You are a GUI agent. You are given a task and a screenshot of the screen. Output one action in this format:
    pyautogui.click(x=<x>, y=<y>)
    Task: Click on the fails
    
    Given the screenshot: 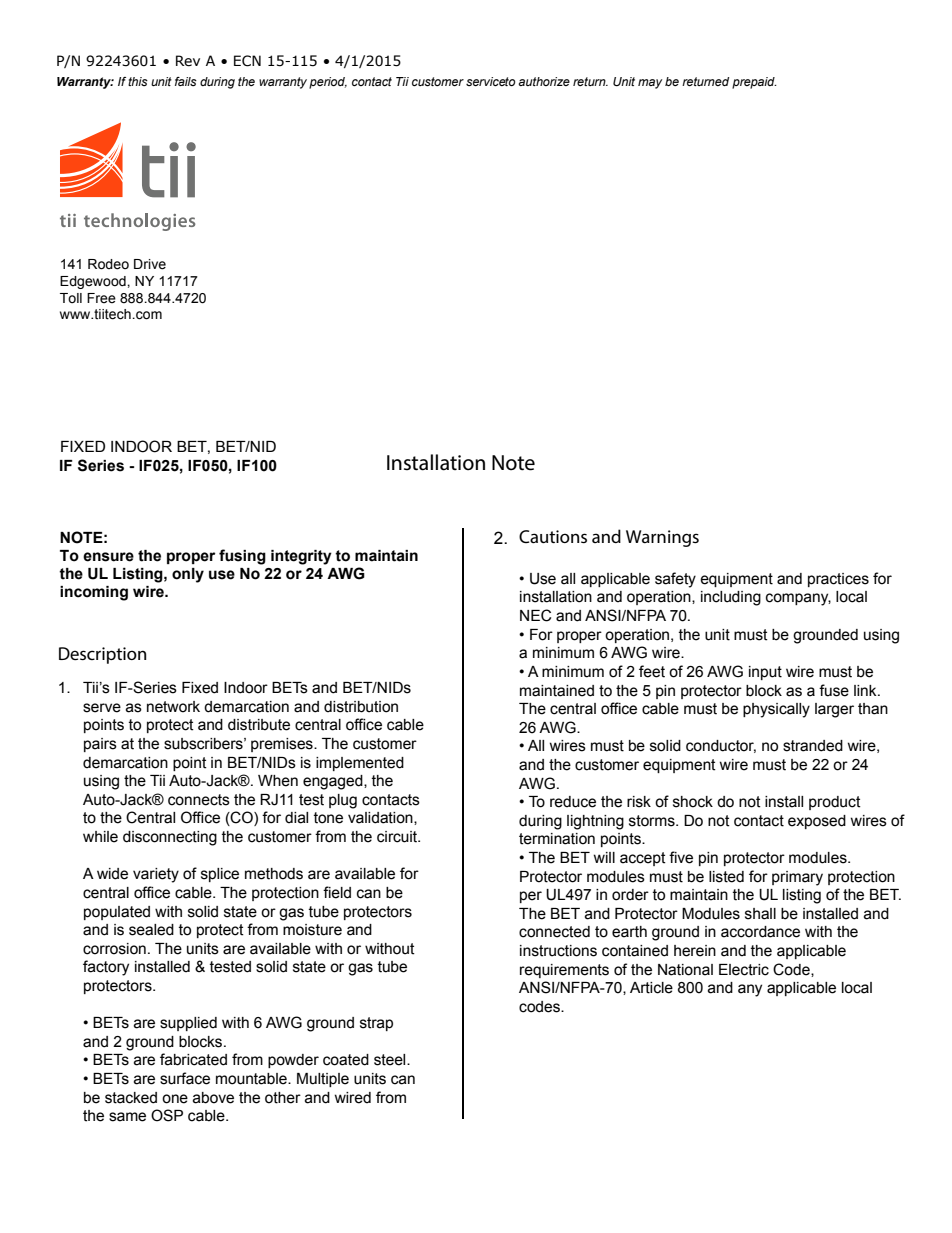 What is the action you would take?
    pyautogui.click(x=186, y=81)
